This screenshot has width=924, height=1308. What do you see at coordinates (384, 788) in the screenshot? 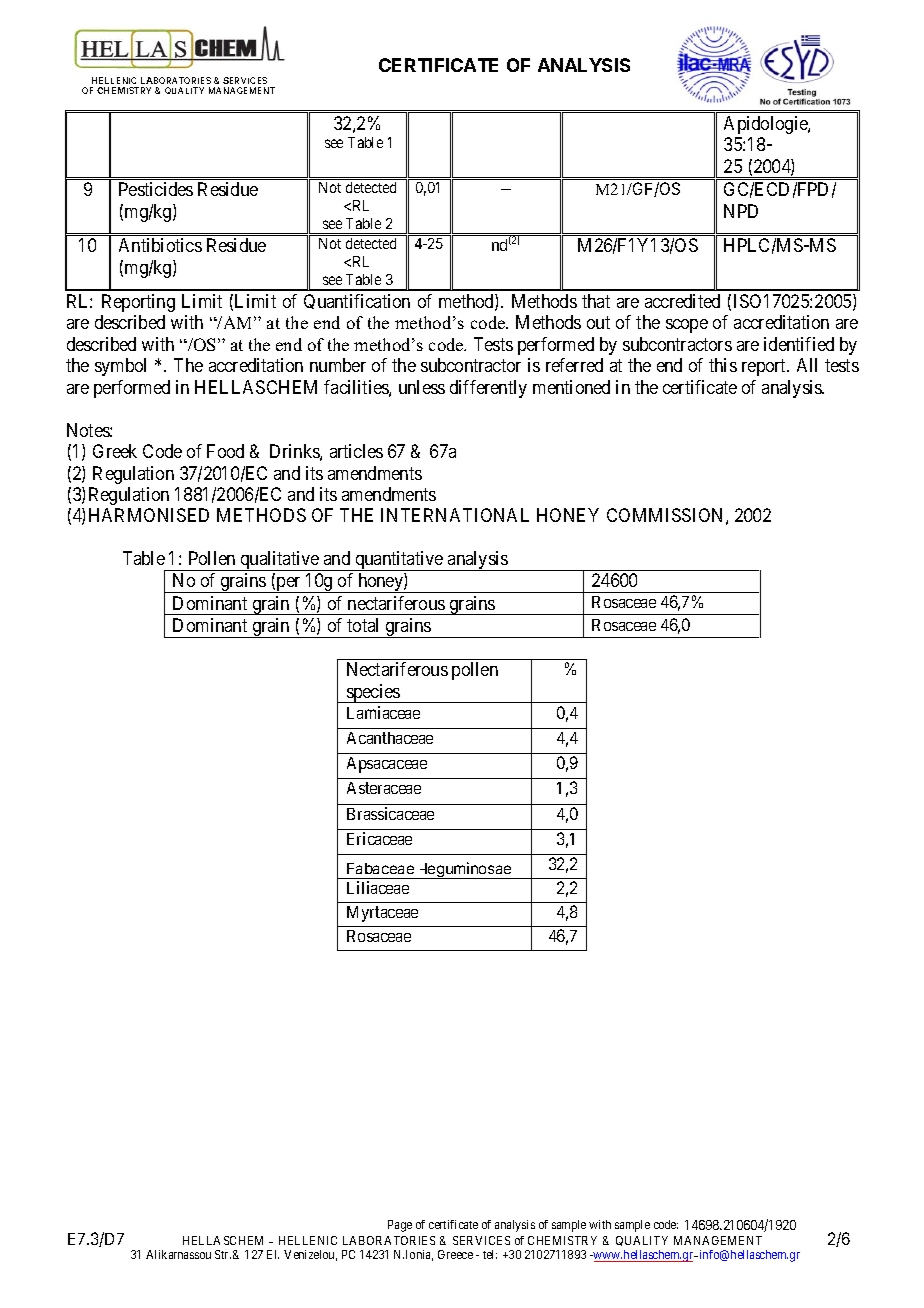
I see `Asteraceae` at bounding box center [384, 788].
